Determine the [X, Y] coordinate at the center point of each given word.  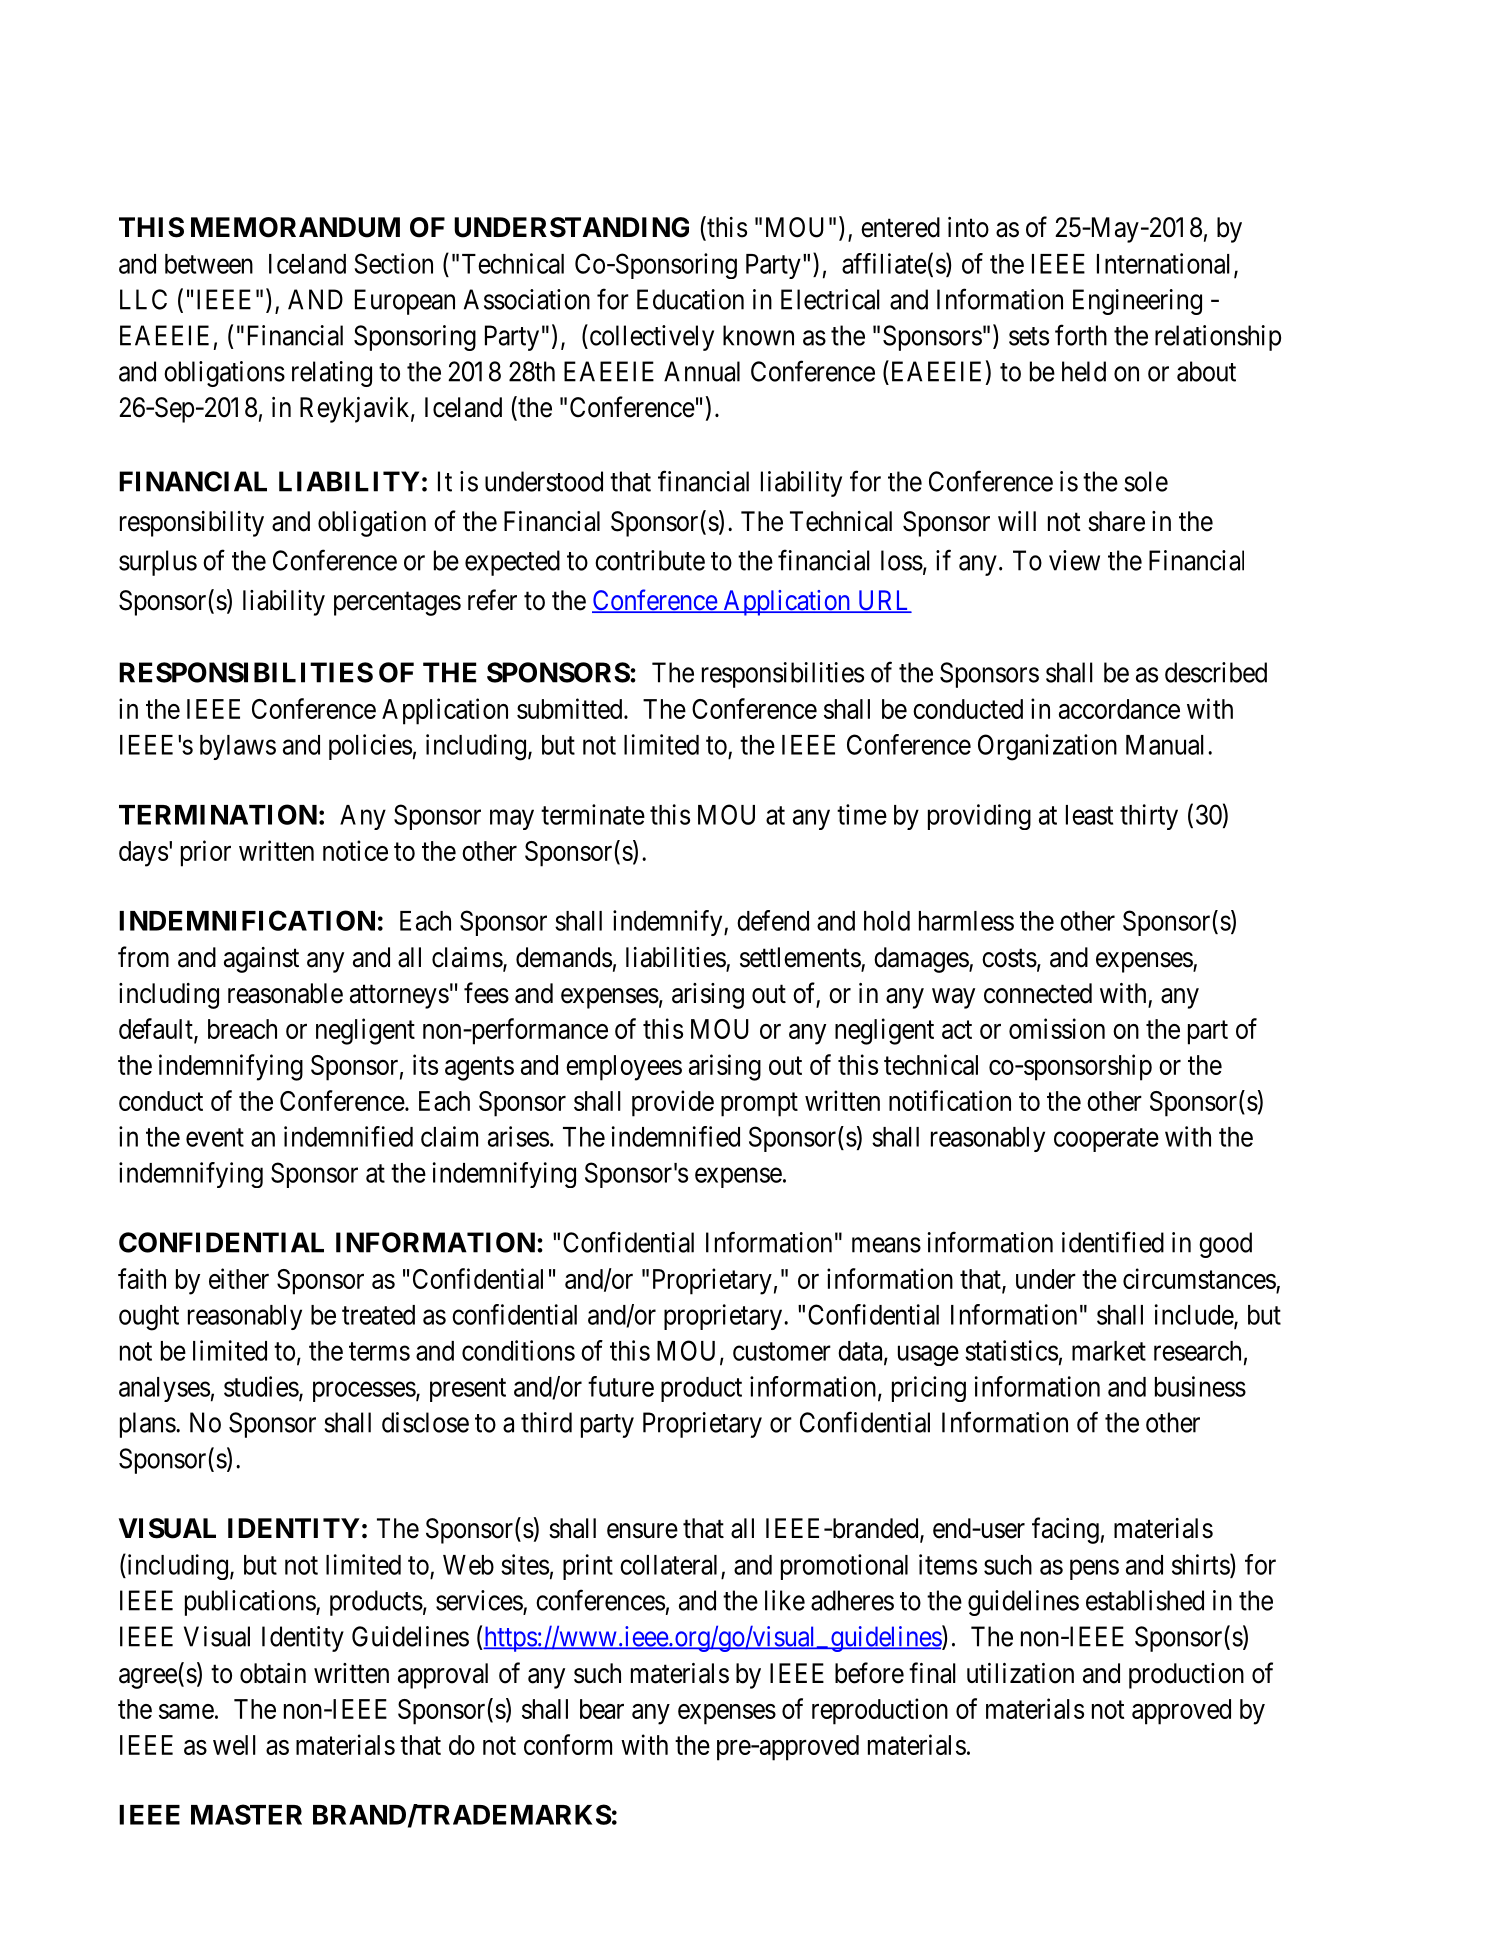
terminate [593, 814]
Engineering [1137, 302]
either [239, 1278]
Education [690, 299]
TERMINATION [218, 814]
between [209, 264]
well [234, 1745]
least [1089, 815]
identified [1113, 1242]
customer [782, 1351]
